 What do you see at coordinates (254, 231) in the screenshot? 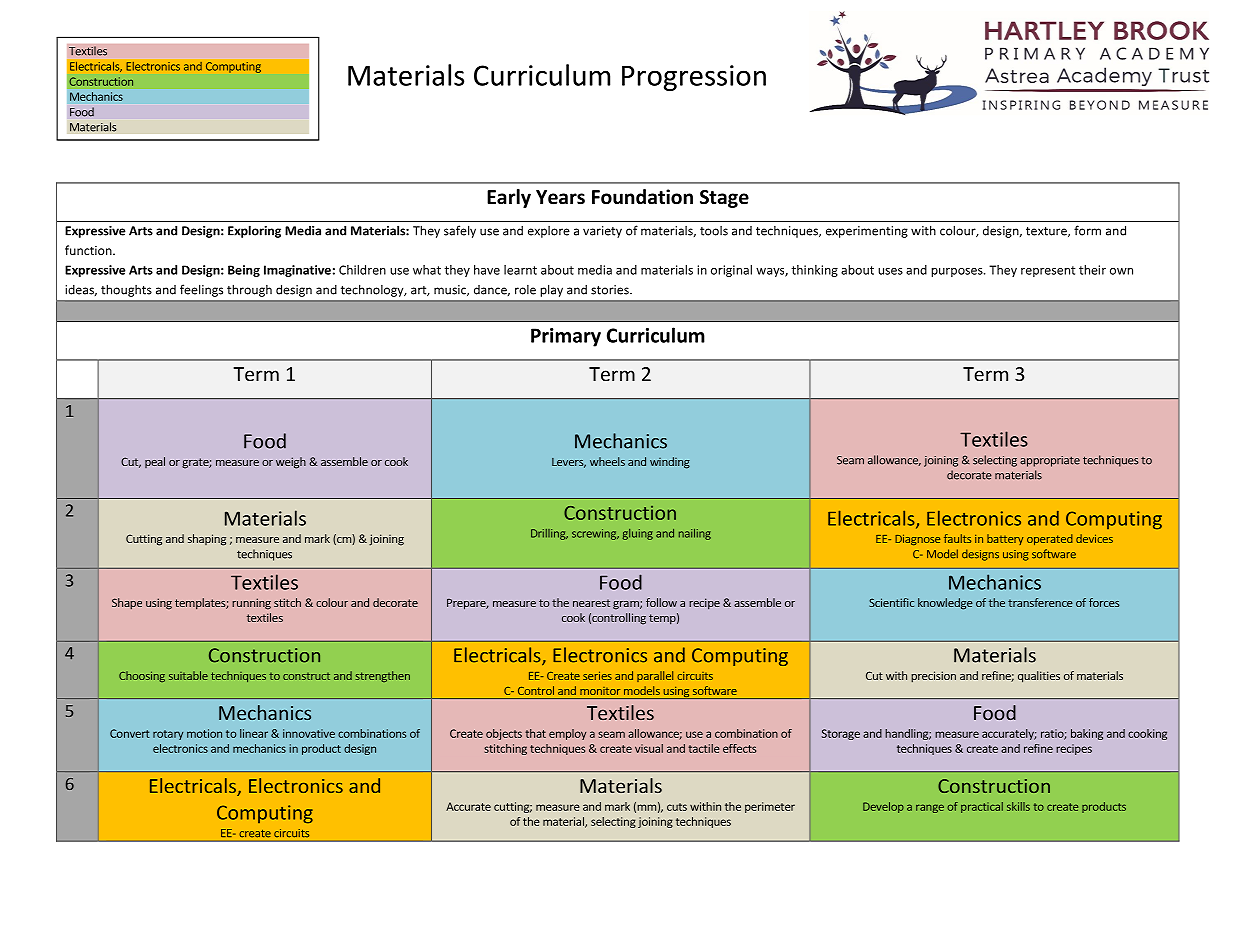
I see `Exploring` at bounding box center [254, 231].
